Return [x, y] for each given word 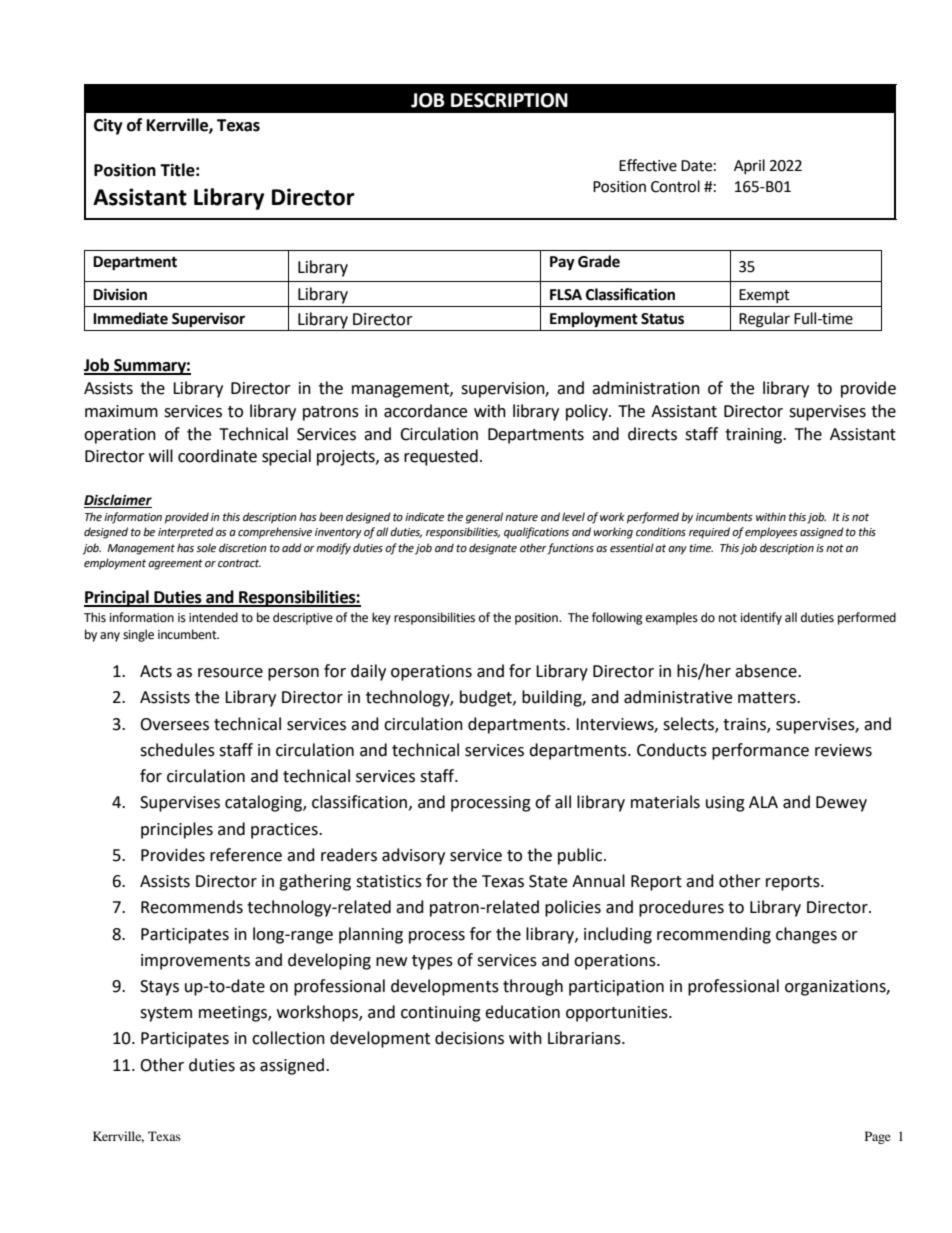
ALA [763, 802]
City [108, 126]
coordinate [217, 456]
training [755, 436]
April [749, 166]
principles [177, 830]
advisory [413, 856]
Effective [648, 165]
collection [288, 1038]
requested [441, 457]
